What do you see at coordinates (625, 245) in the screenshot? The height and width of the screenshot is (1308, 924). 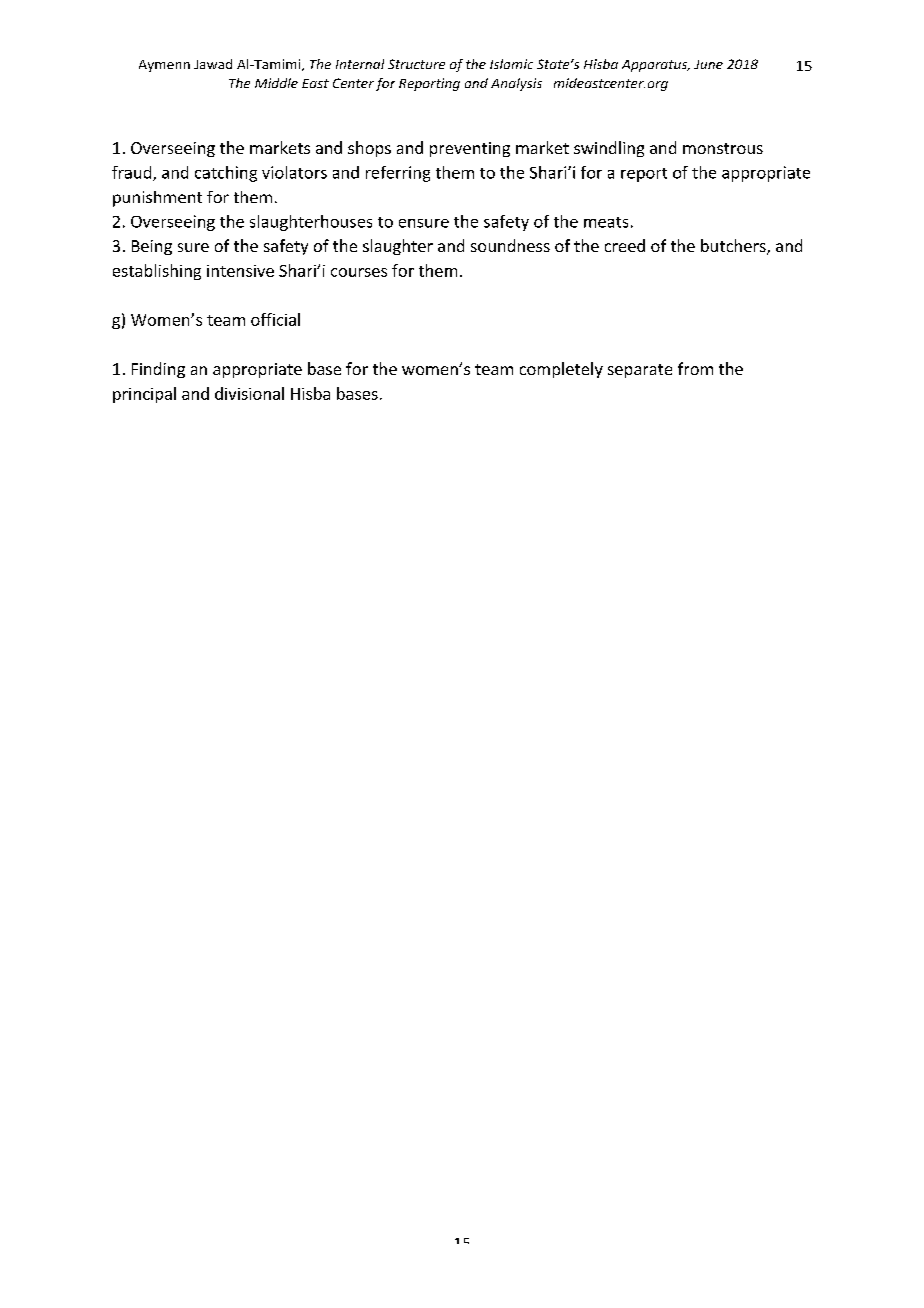 I see `creed` at bounding box center [625, 245].
